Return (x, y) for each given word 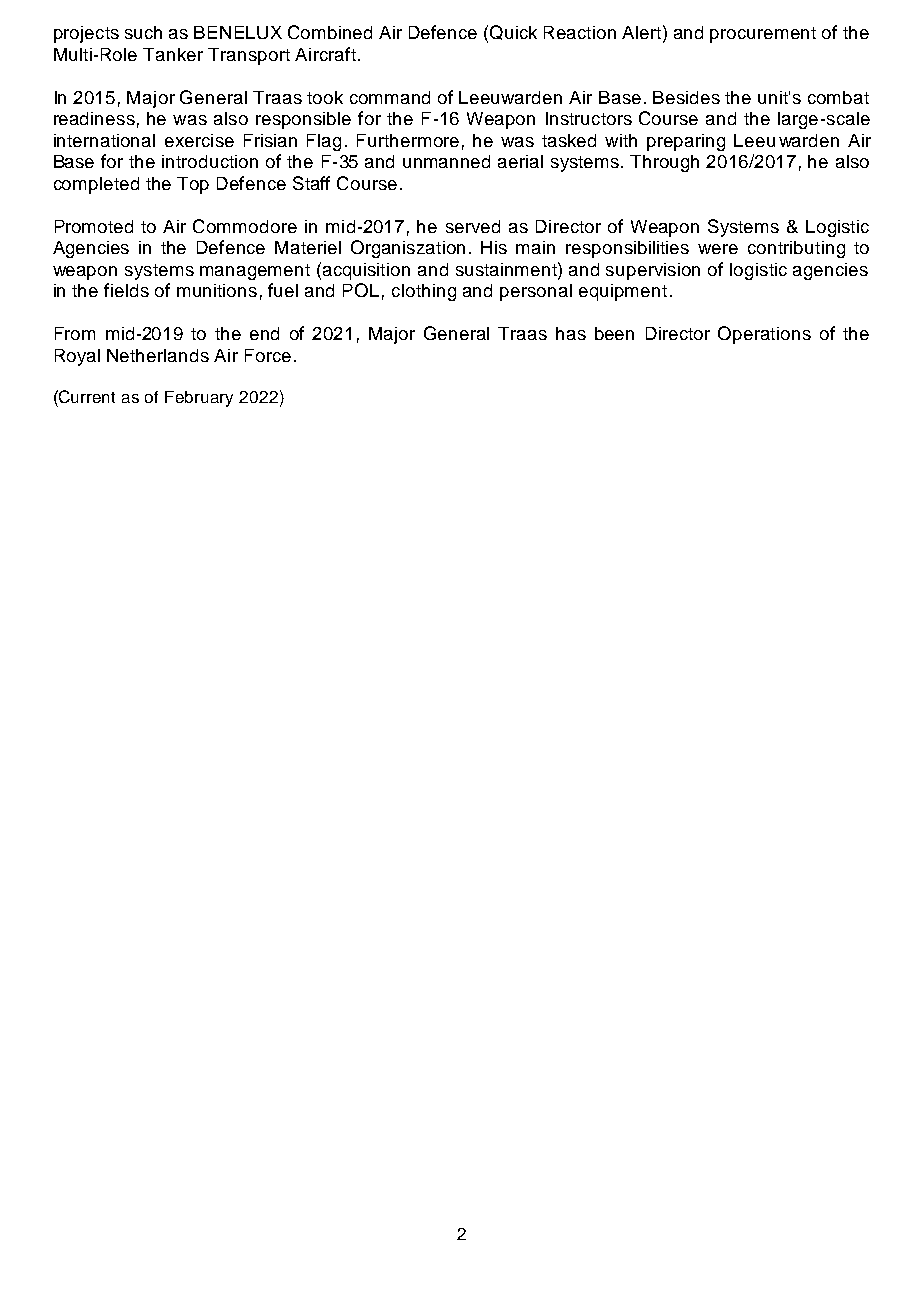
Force (268, 355)
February (199, 399)
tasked (569, 140)
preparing (686, 142)
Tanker (173, 54)
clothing (424, 292)
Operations (764, 335)
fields (126, 290)
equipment (623, 292)
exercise (199, 140)
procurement (763, 35)
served (473, 226)
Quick (513, 32)
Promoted (94, 226)
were (718, 249)
